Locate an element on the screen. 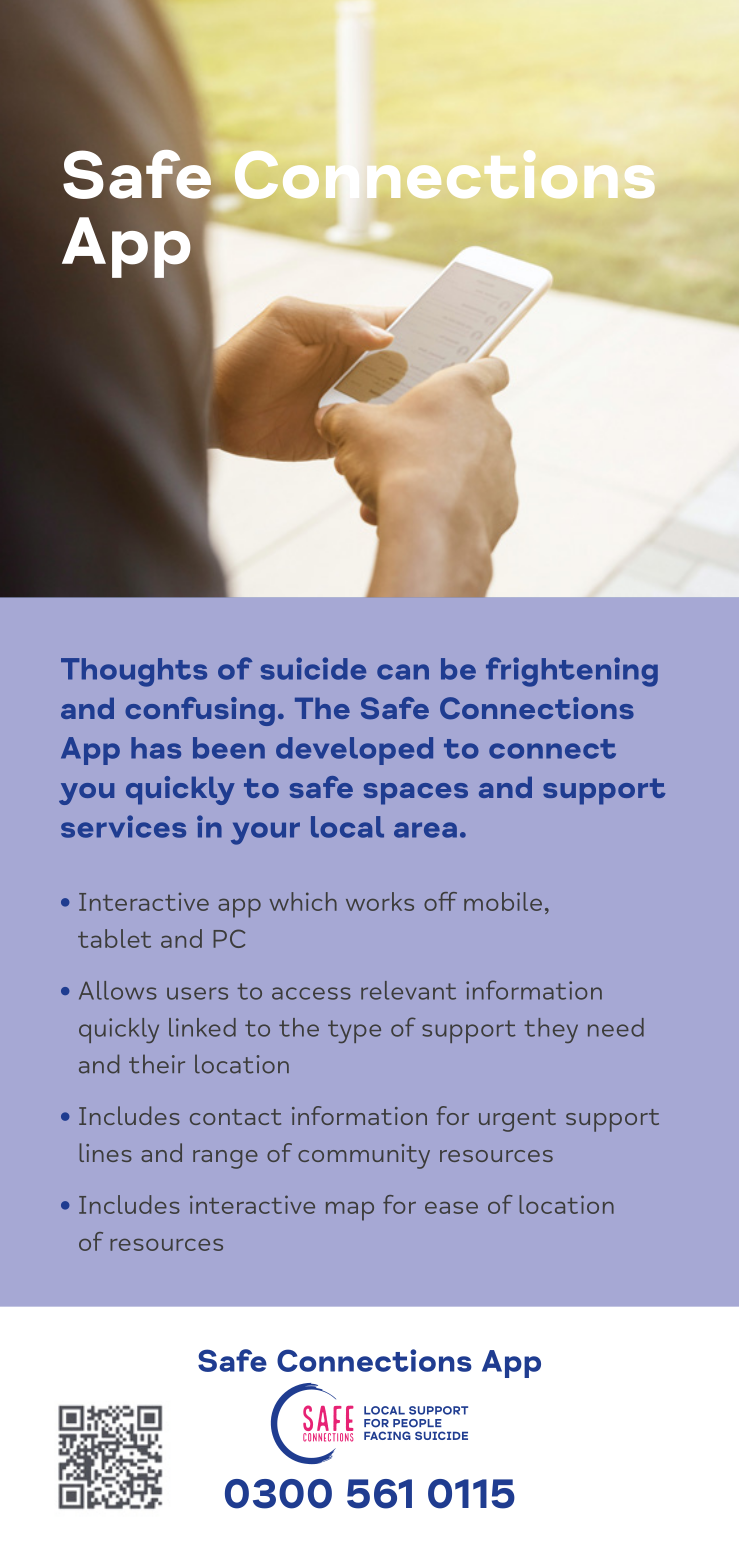  can is located at coordinates (403, 672).
